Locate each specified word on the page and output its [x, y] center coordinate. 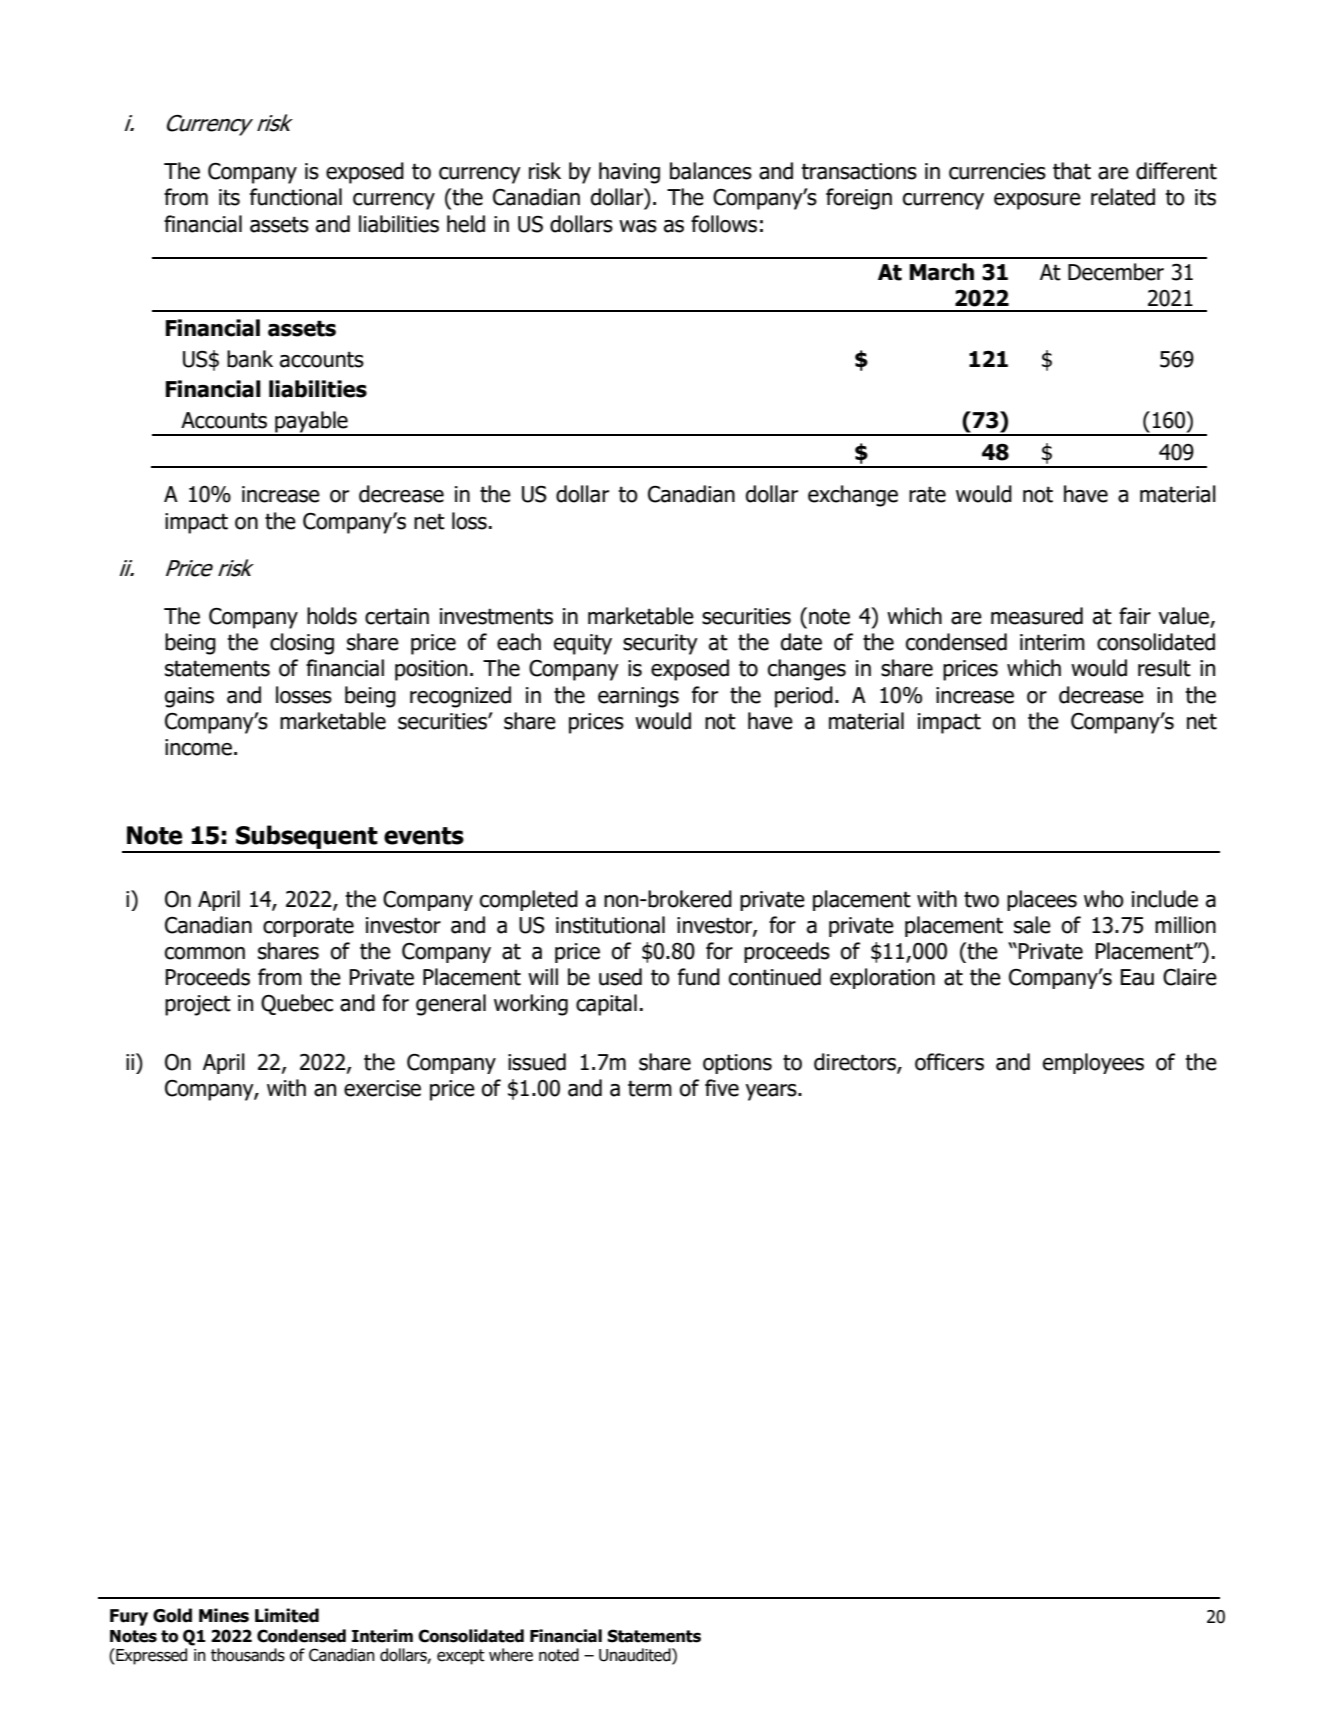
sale [1032, 925]
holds [332, 616]
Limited [287, 1615]
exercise [382, 1088]
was [638, 226]
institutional [610, 925]
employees [1093, 1063]
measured [1037, 616]
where [511, 1655]
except [461, 1657]
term [650, 1088]
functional [296, 197]
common [205, 953]
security [660, 644]
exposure [1037, 201]
